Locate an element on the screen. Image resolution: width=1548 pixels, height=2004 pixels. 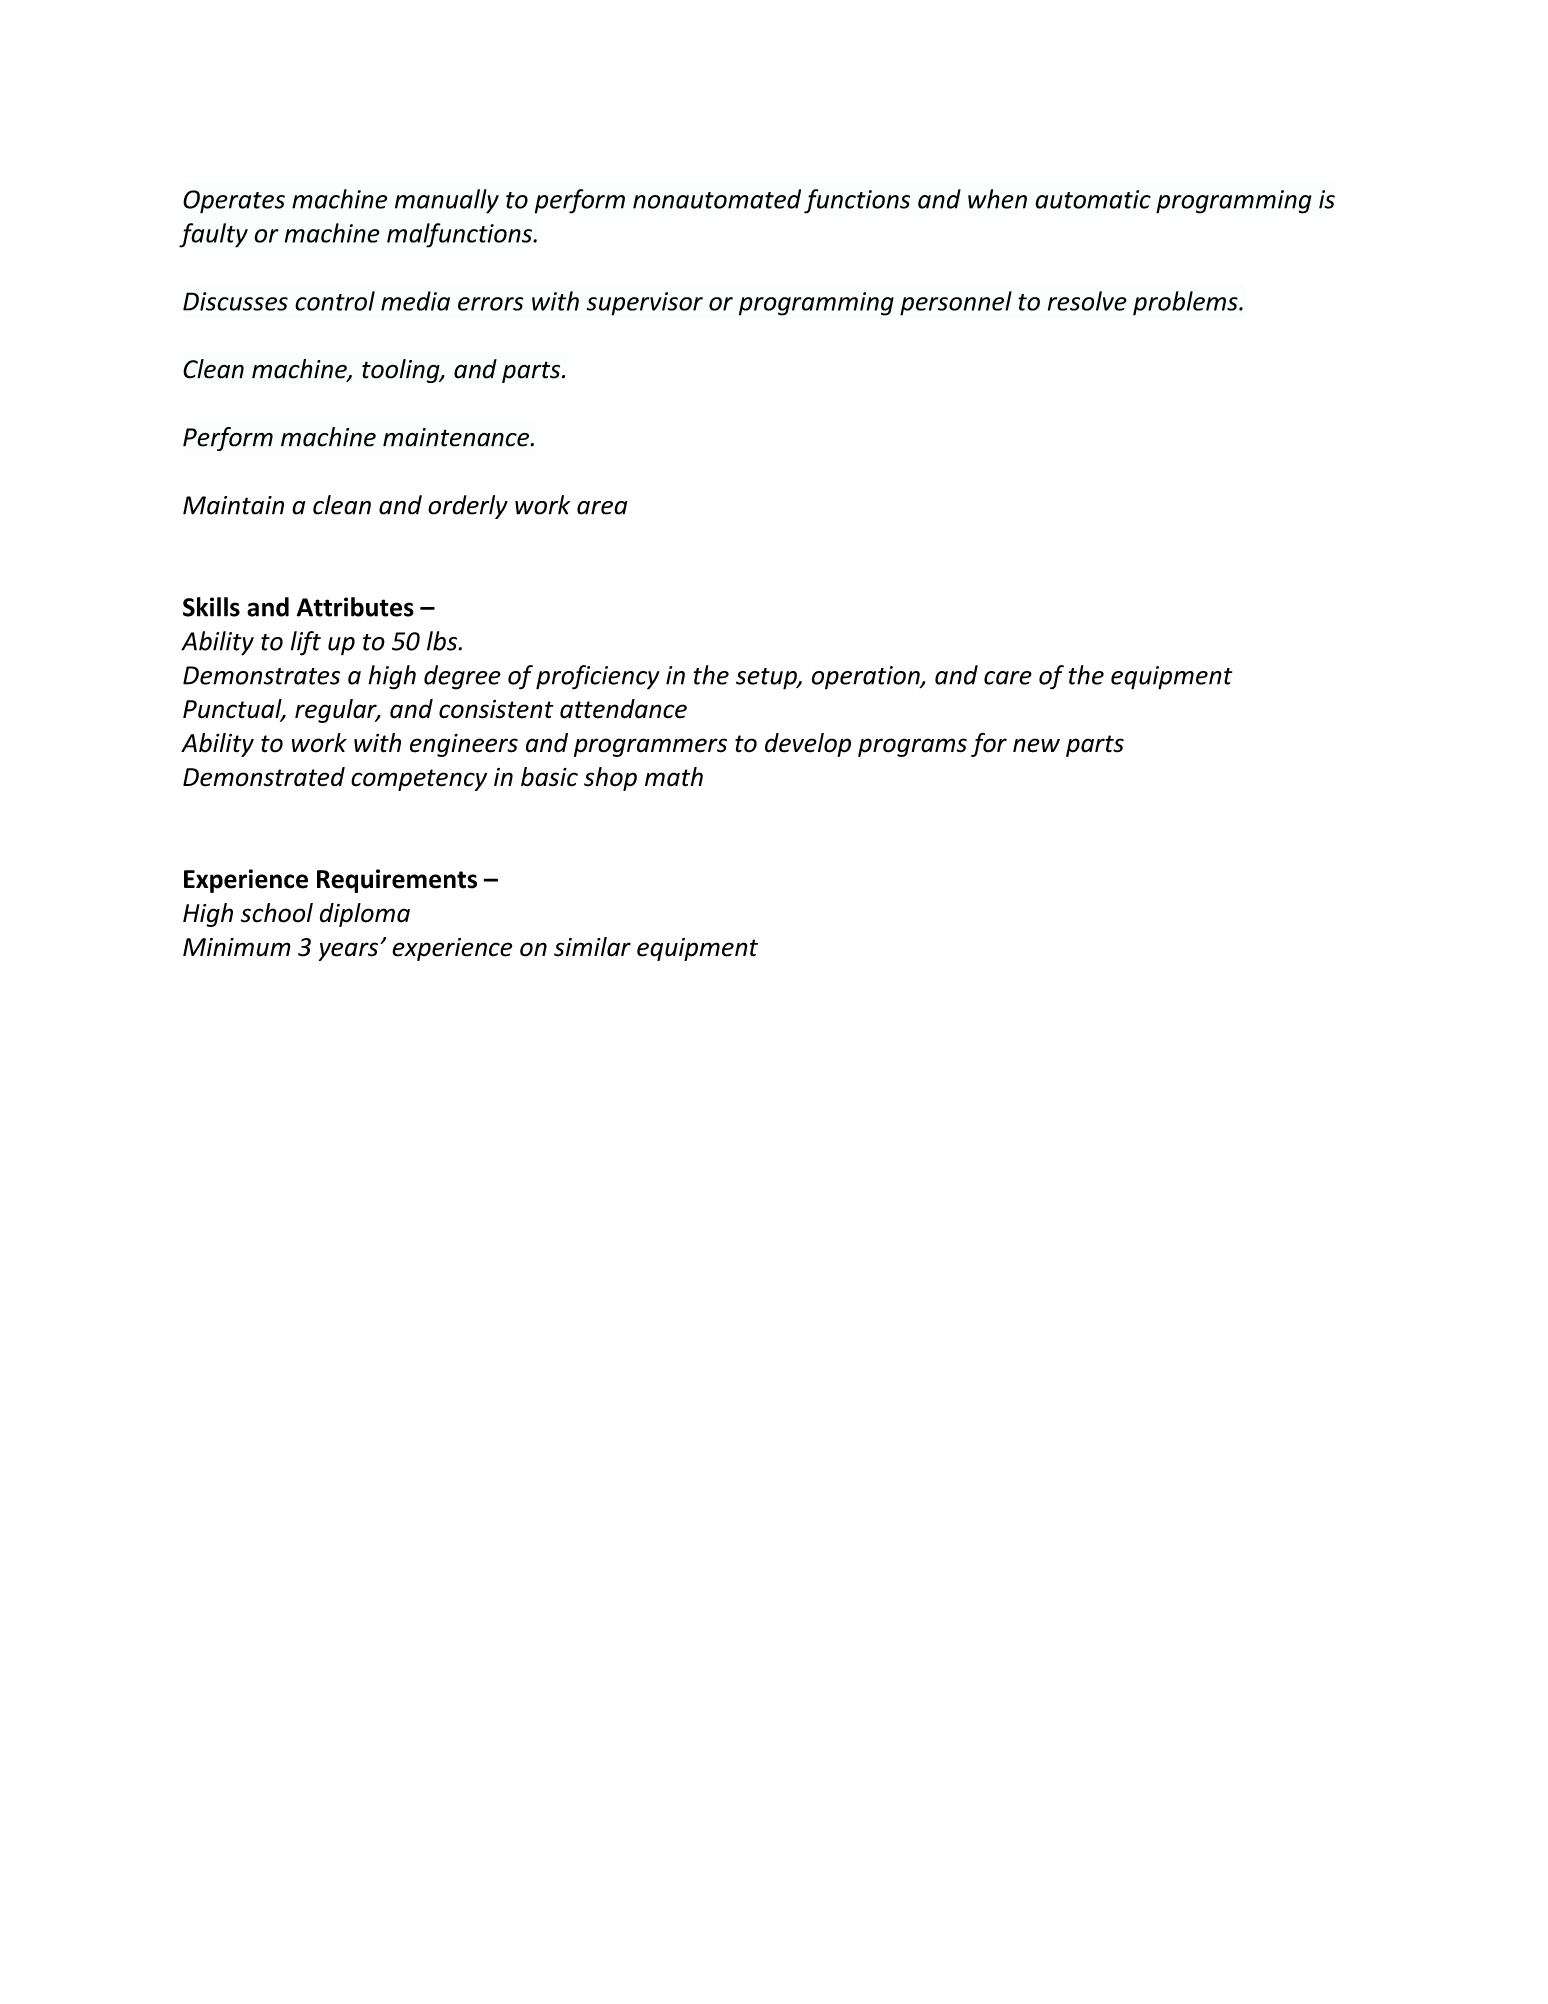
maintenance is located at coordinates (457, 437).
